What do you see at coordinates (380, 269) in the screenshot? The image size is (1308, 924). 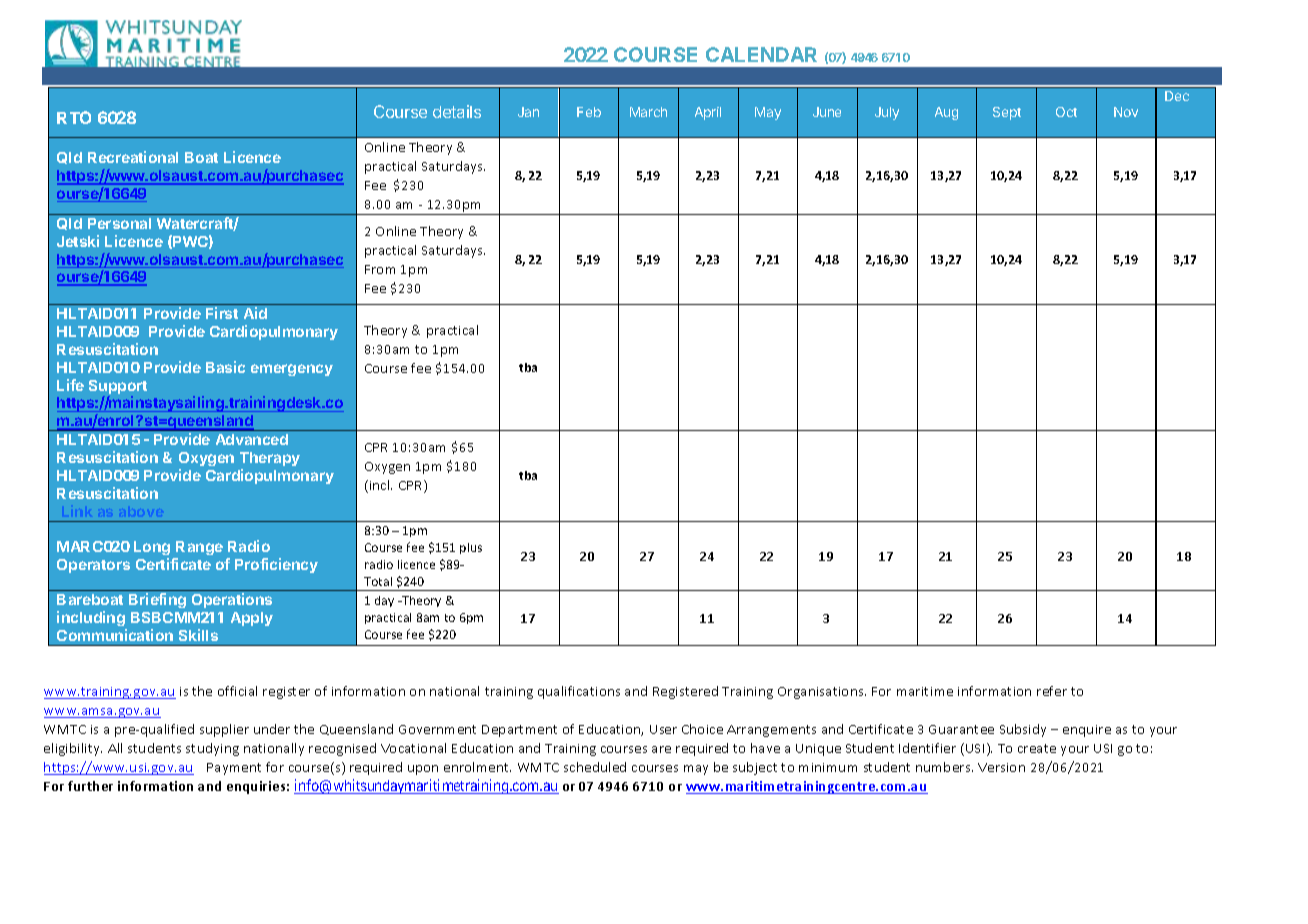 I see `From` at bounding box center [380, 269].
